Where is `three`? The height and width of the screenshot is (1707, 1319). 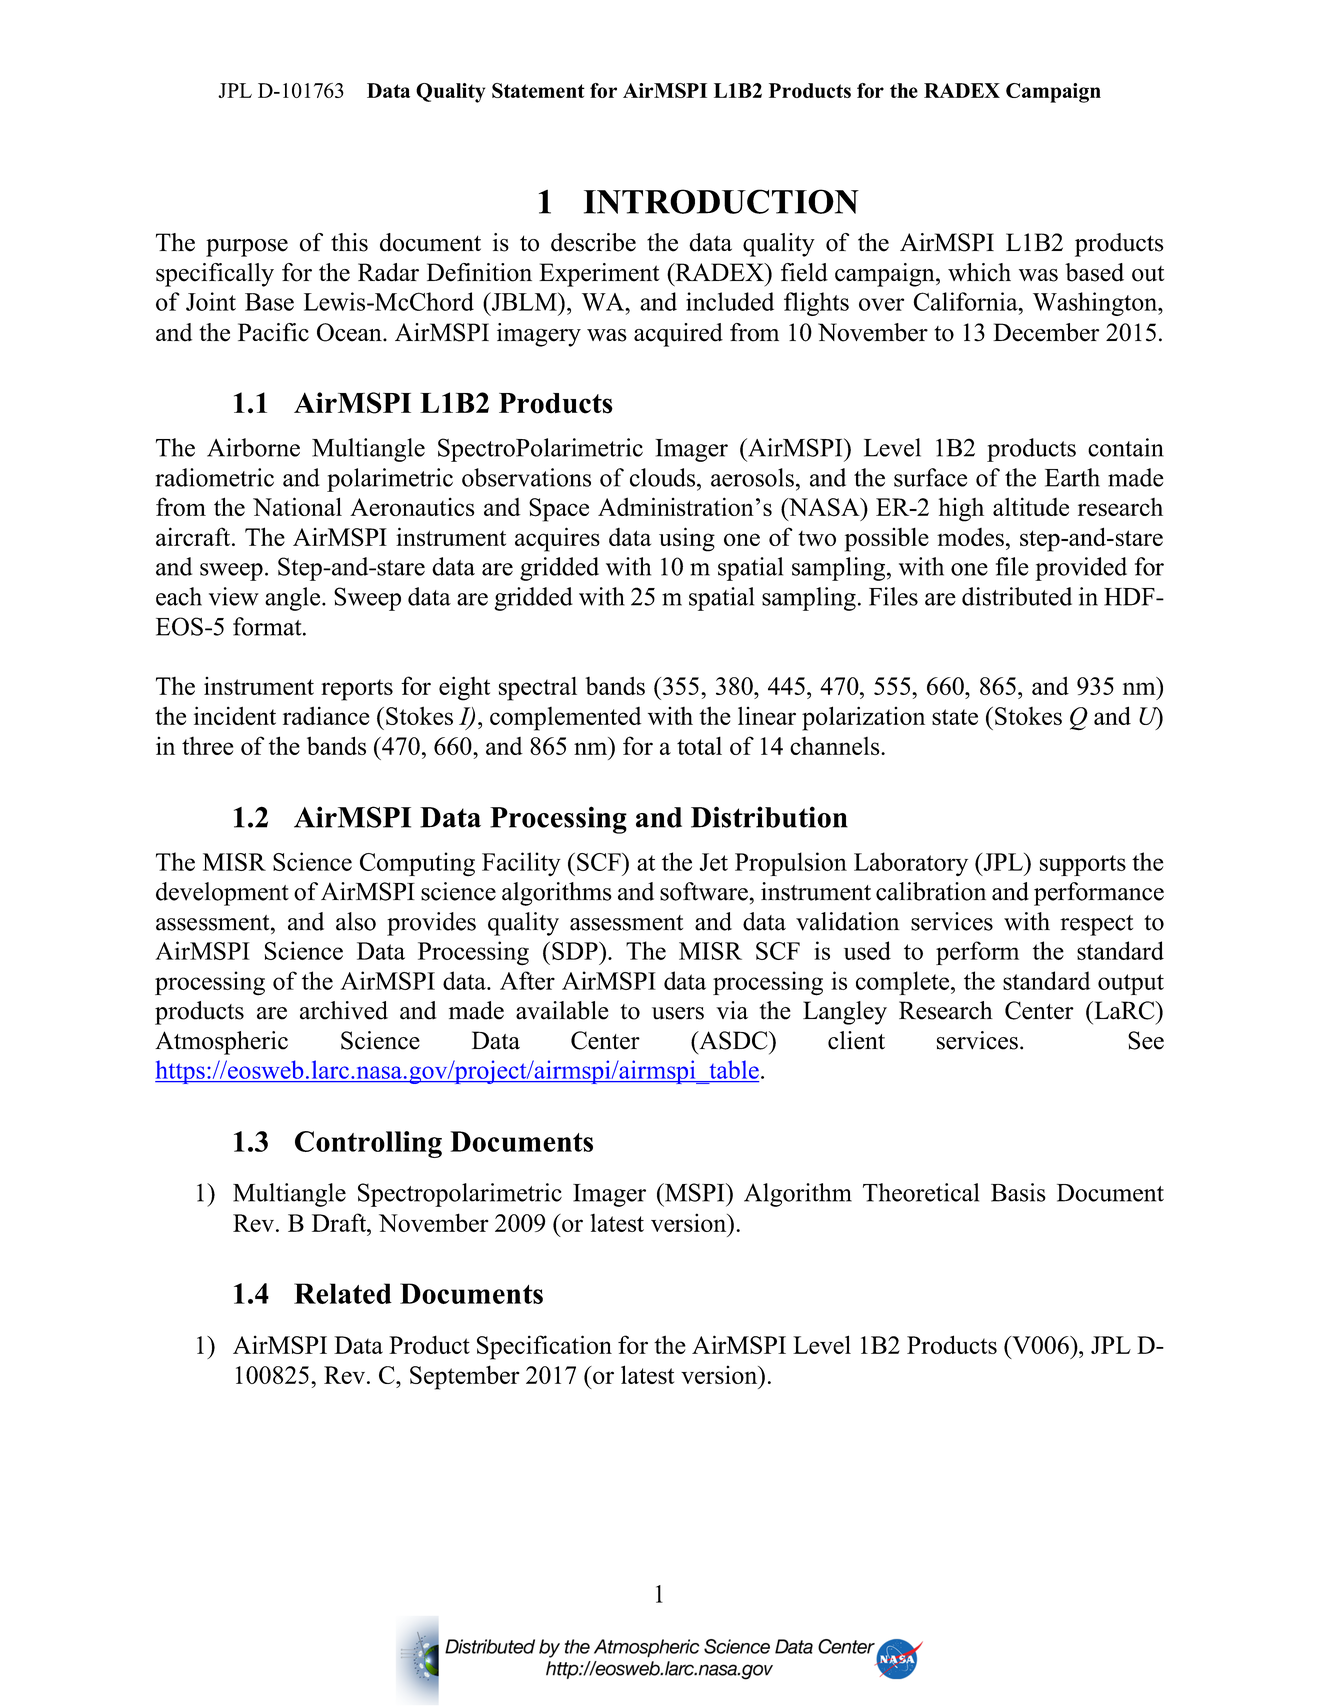 three is located at coordinates (207, 746).
